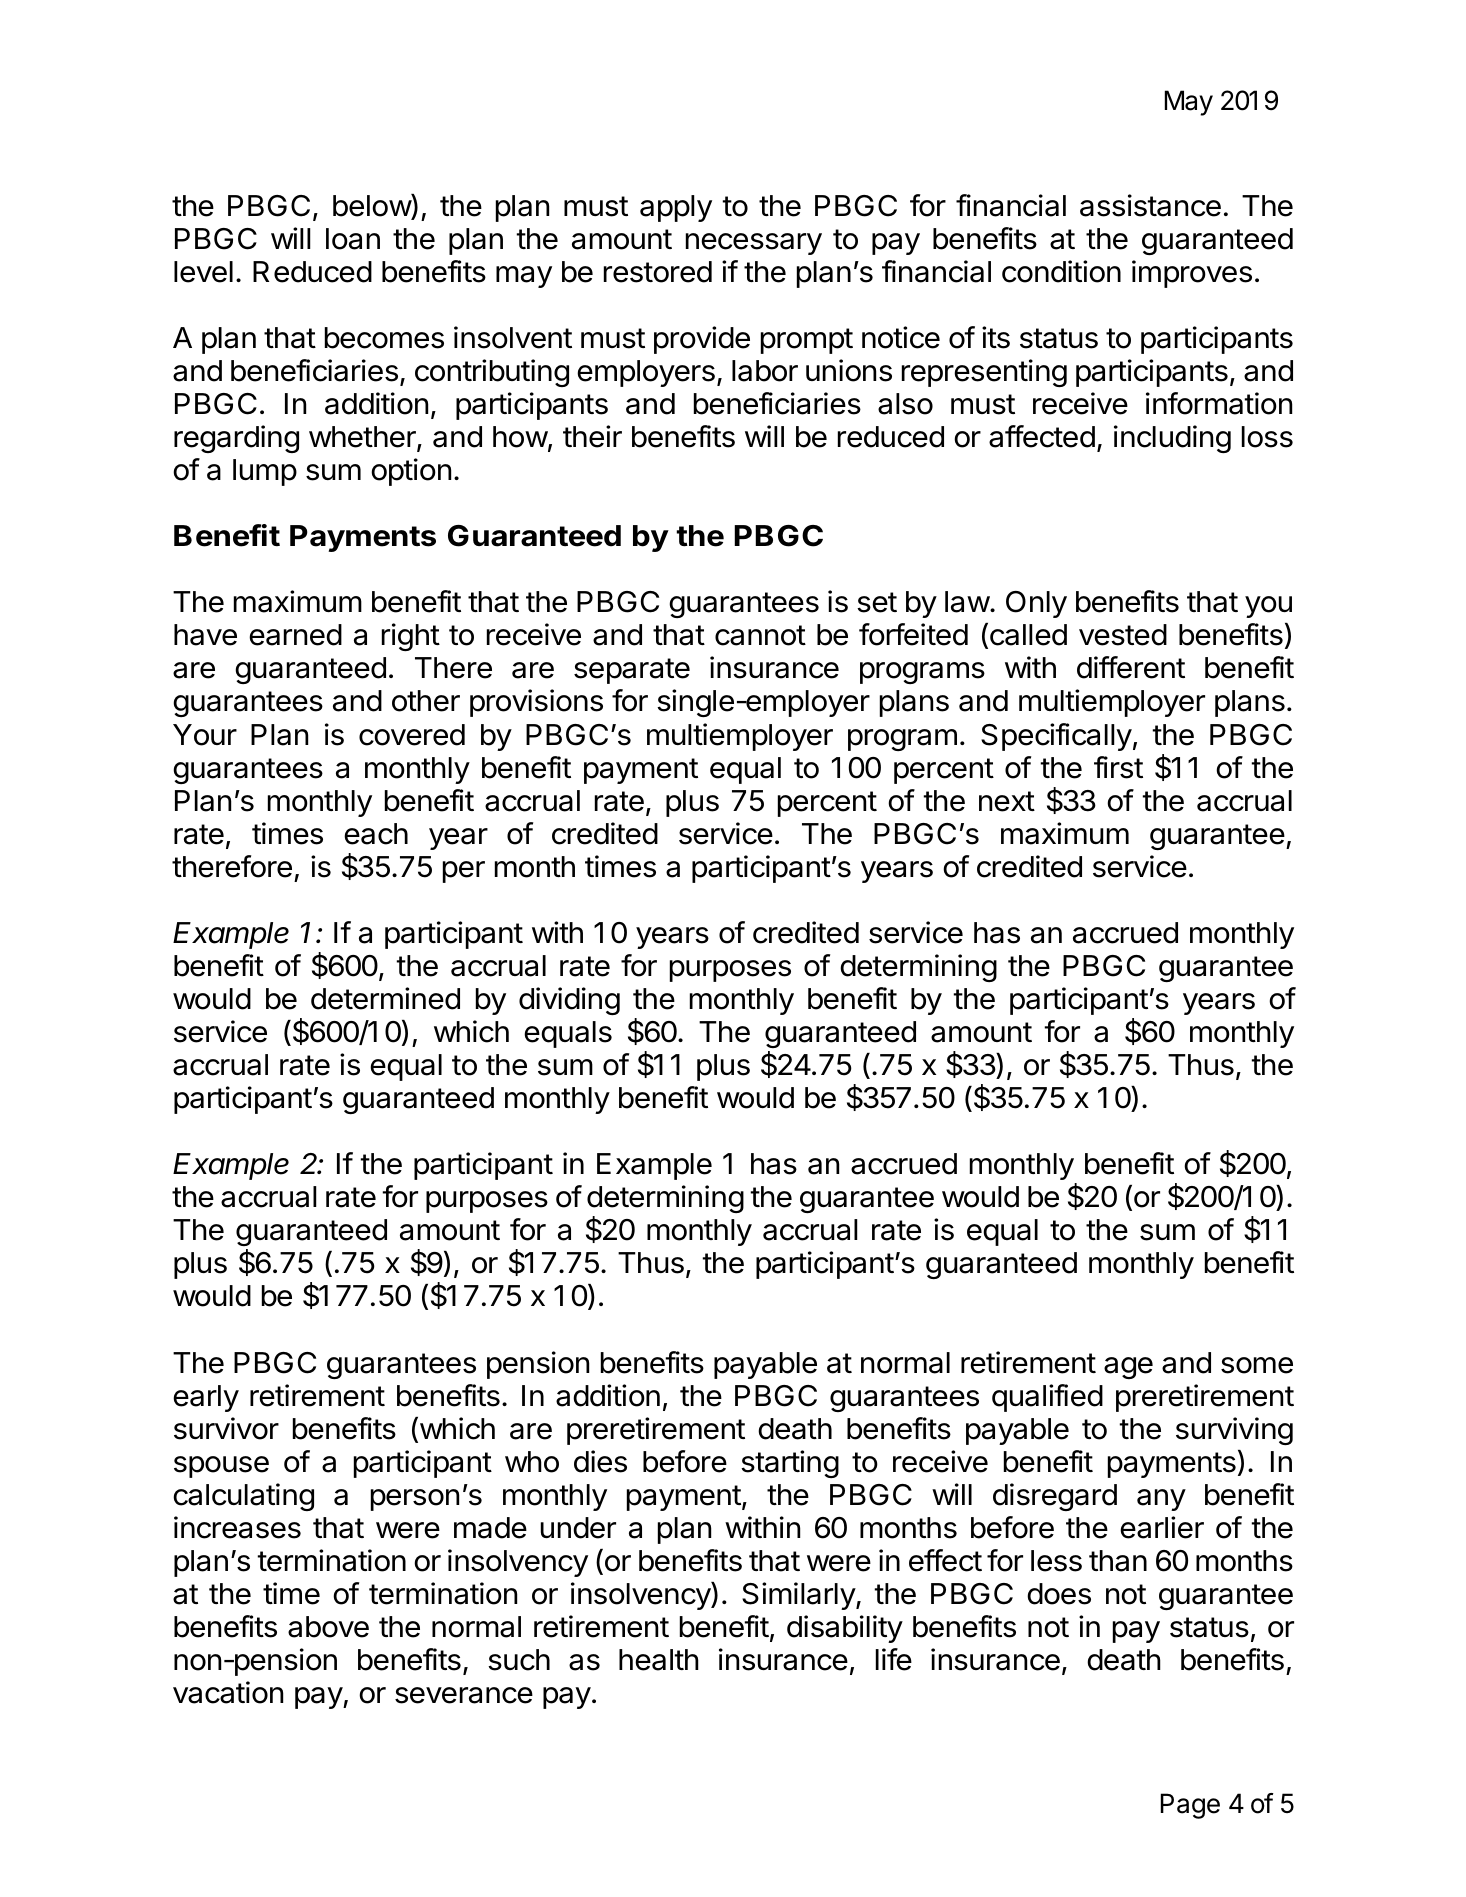  I want to click on vacation, so click(228, 1692).
